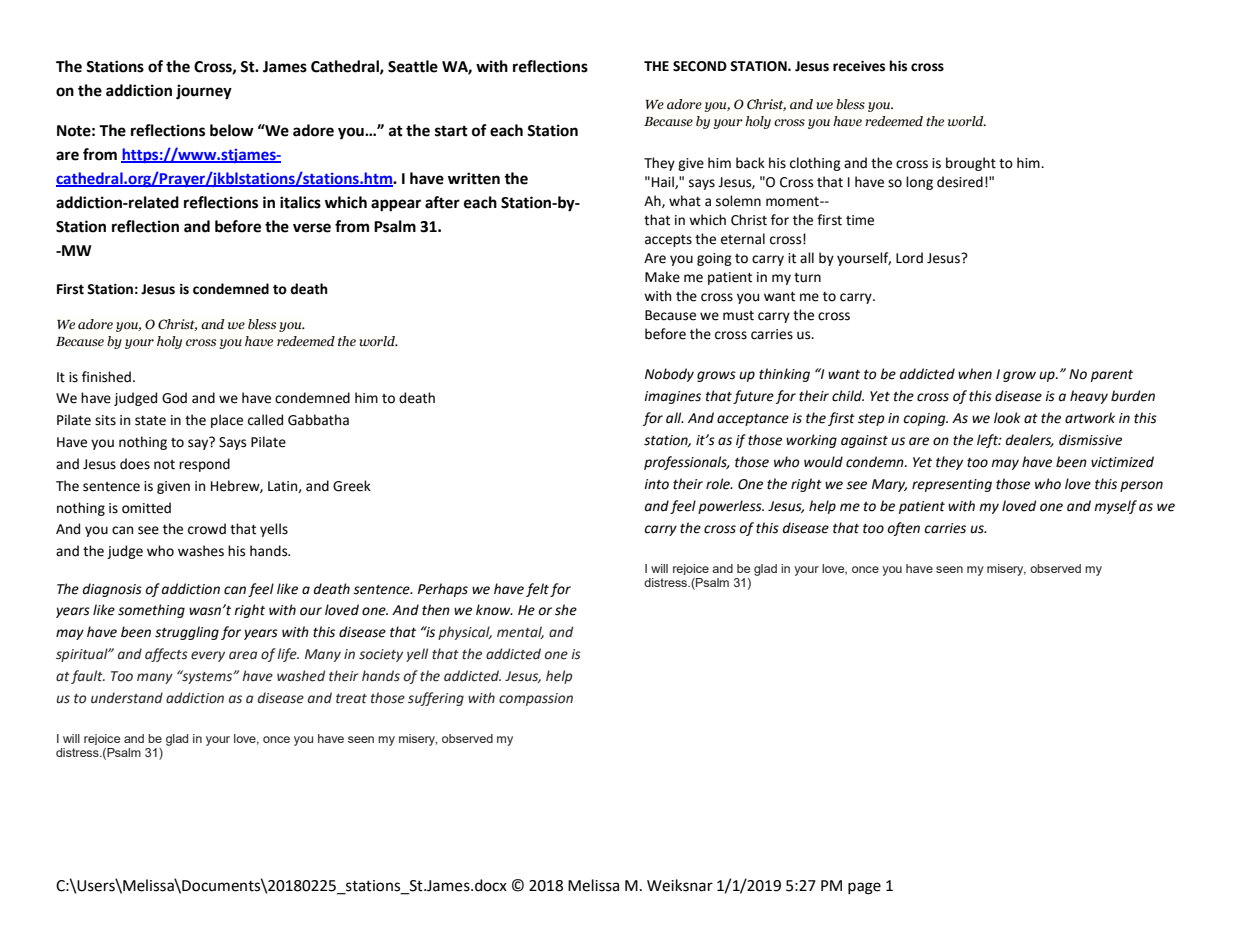 Image resolution: width=1233 pixels, height=952 pixels. I want to click on understand, so click(127, 698).
